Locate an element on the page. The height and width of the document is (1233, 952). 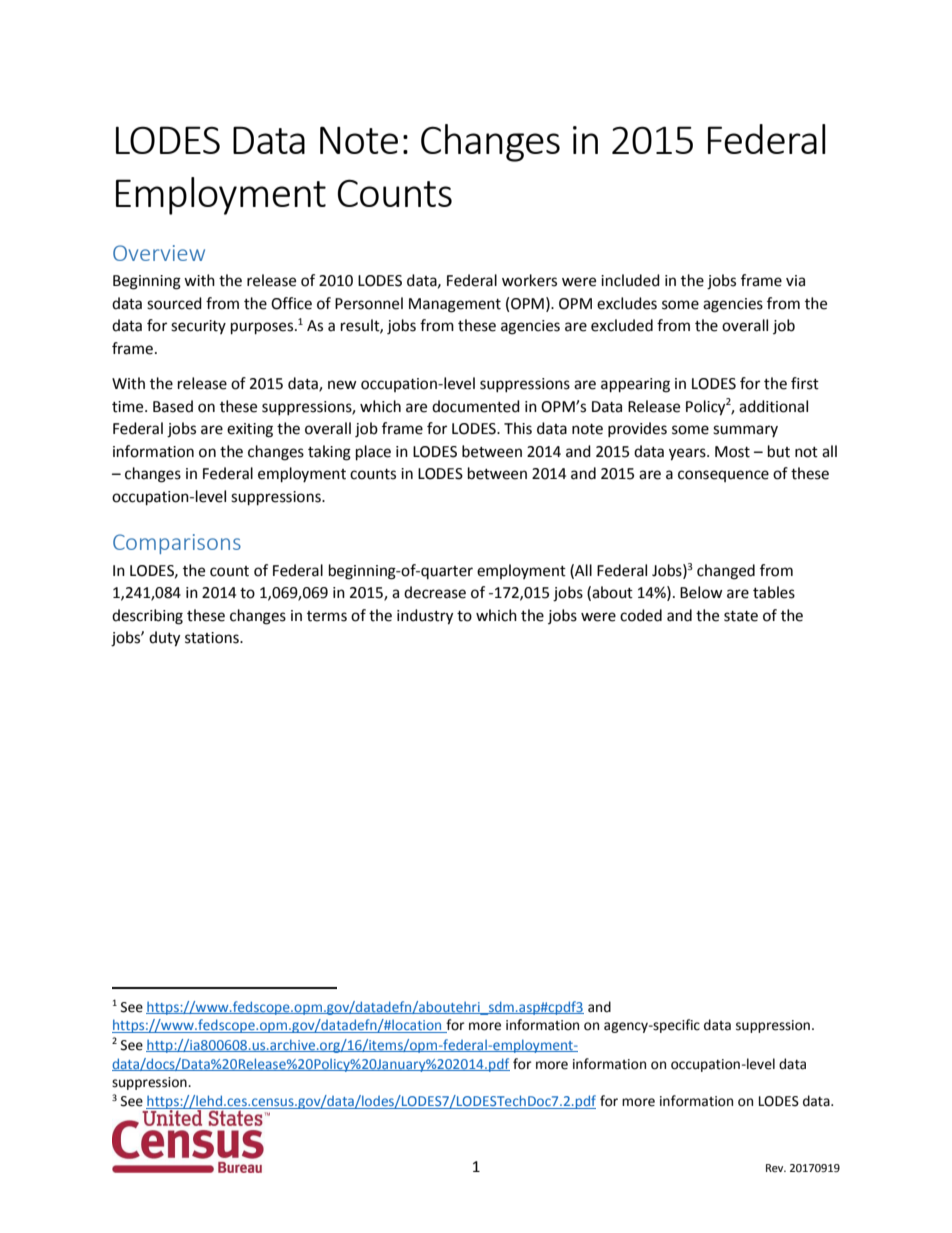
Most is located at coordinates (732, 452).
